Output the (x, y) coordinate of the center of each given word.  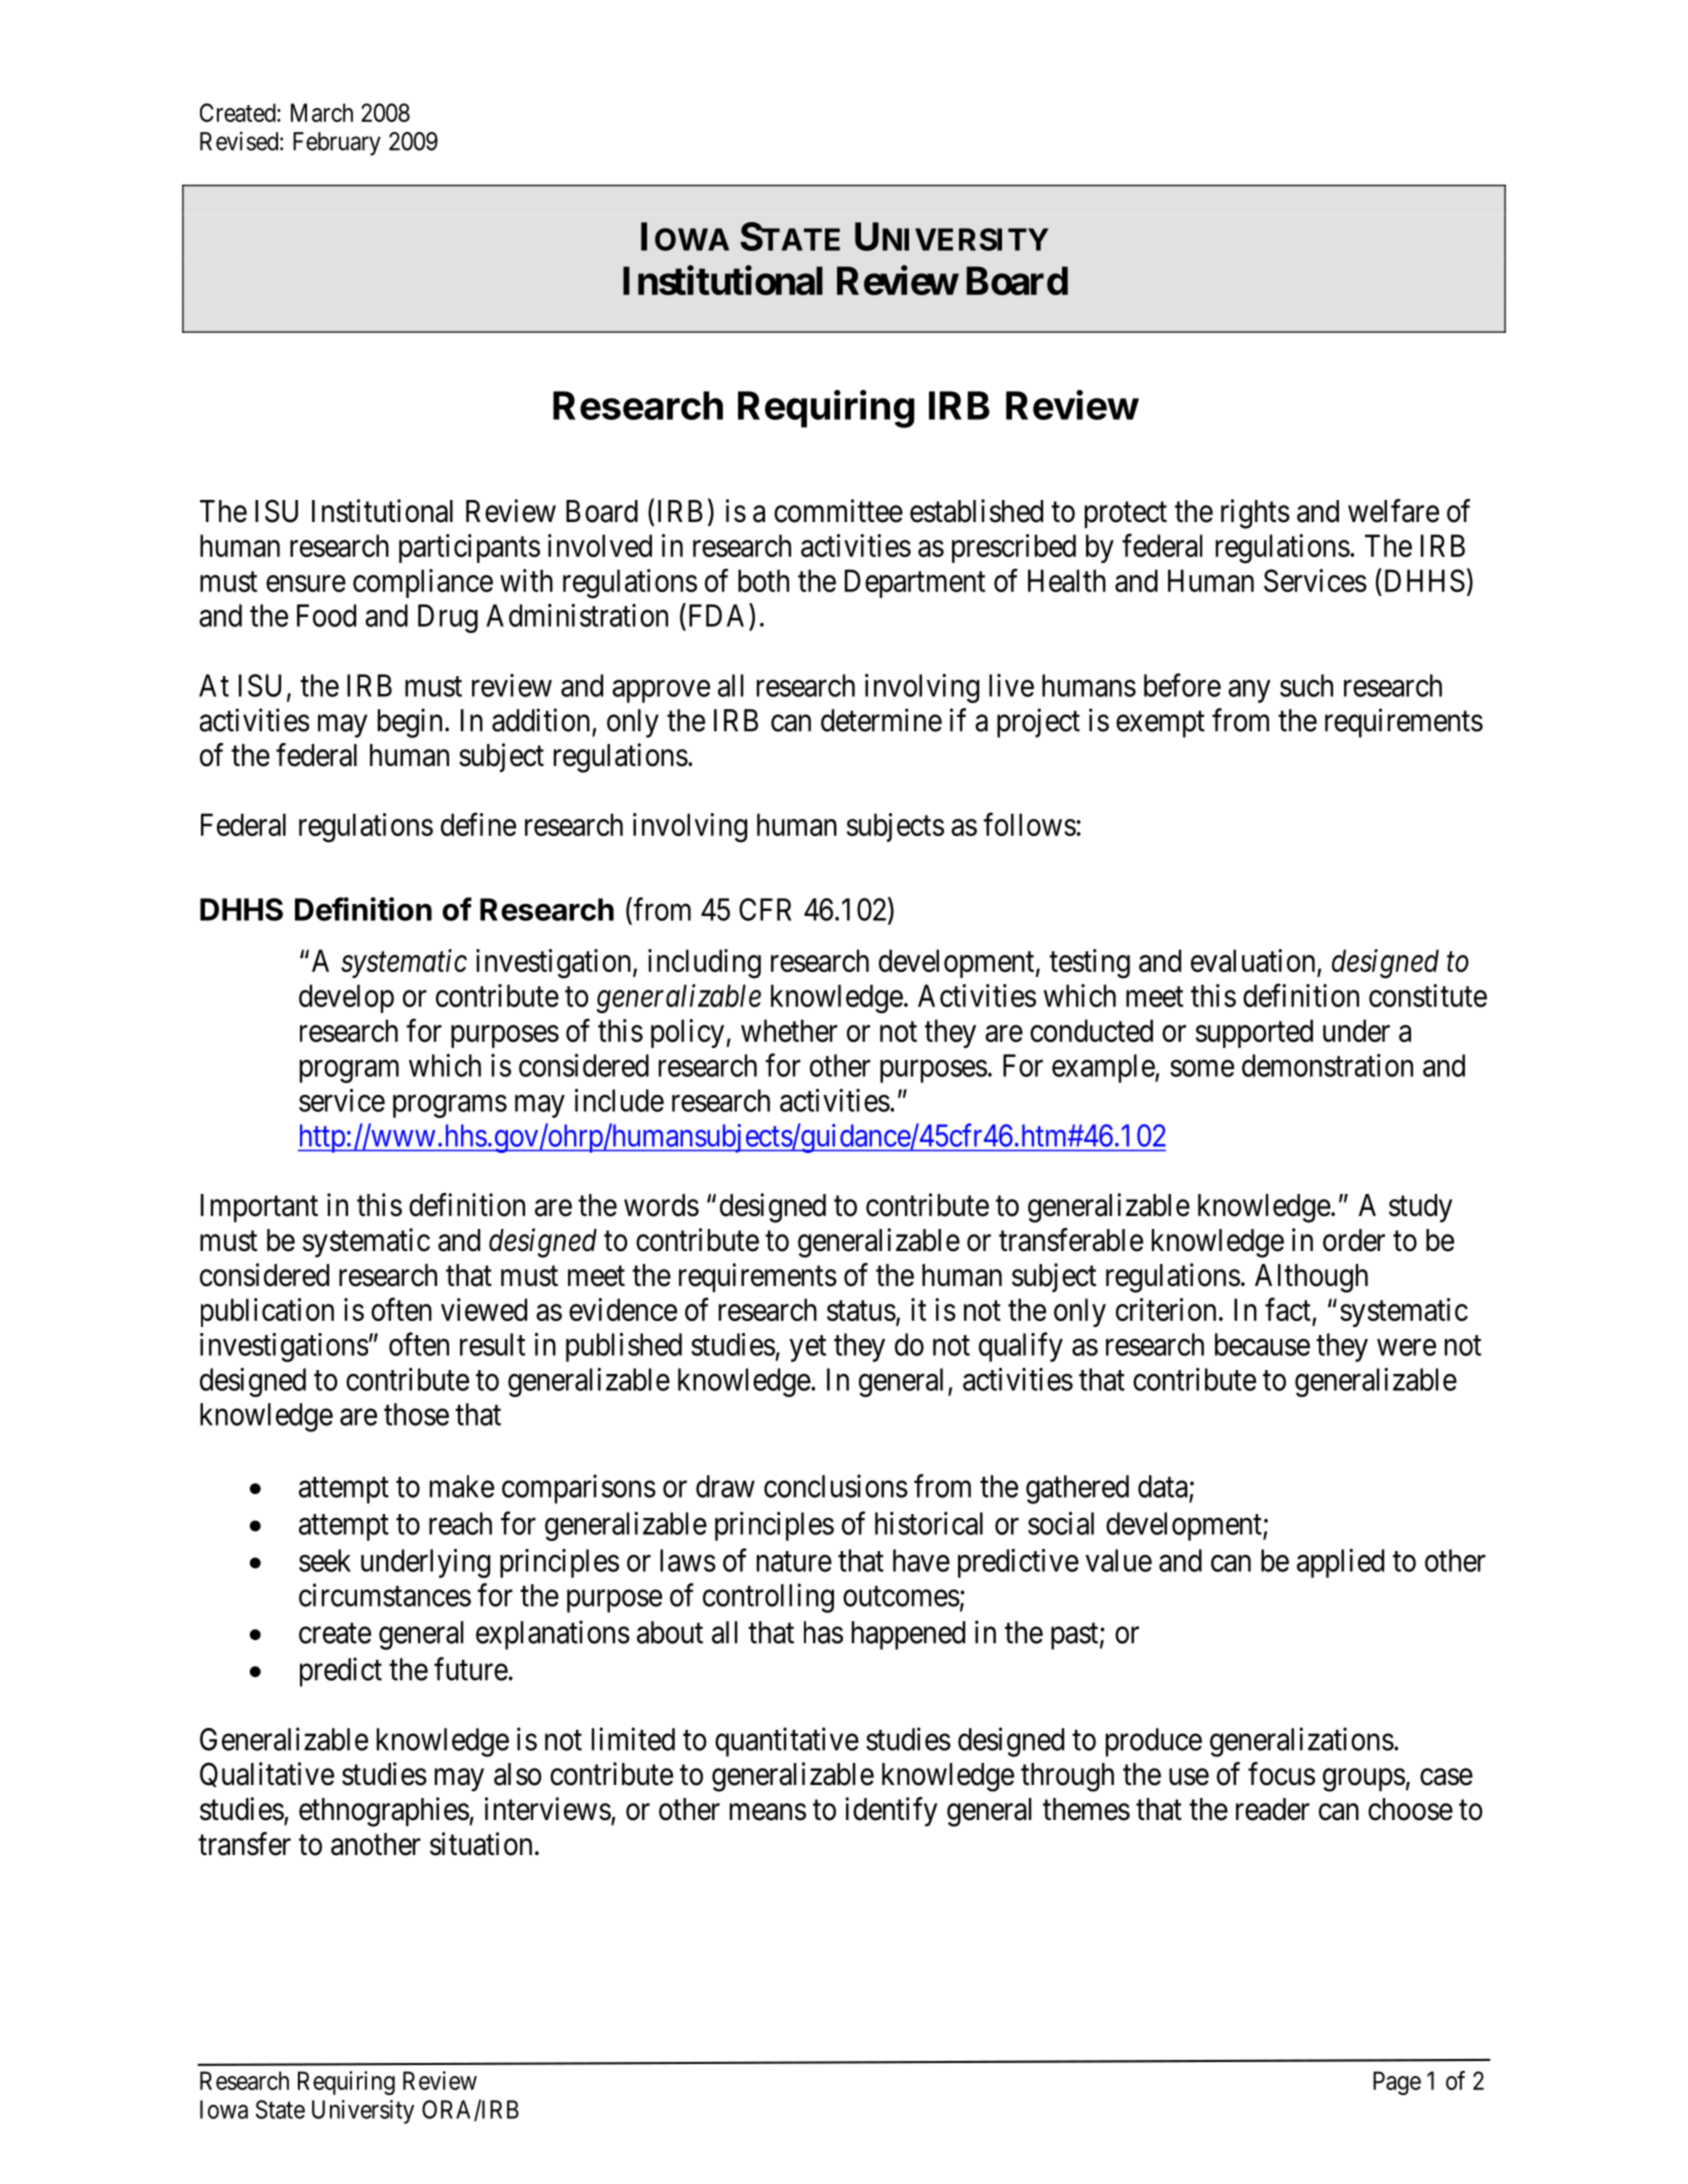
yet (808, 1349)
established (976, 511)
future (471, 1669)
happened (908, 1635)
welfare (1393, 511)
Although (1311, 1278)
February (337, 144)
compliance (423, 583)
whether (789, 1030)
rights (1255, 514)
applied (1340, 1563)
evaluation (1254, 962)
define (478, 824)
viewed (484, 1309)
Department (915, 583)
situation (481, 1844)
